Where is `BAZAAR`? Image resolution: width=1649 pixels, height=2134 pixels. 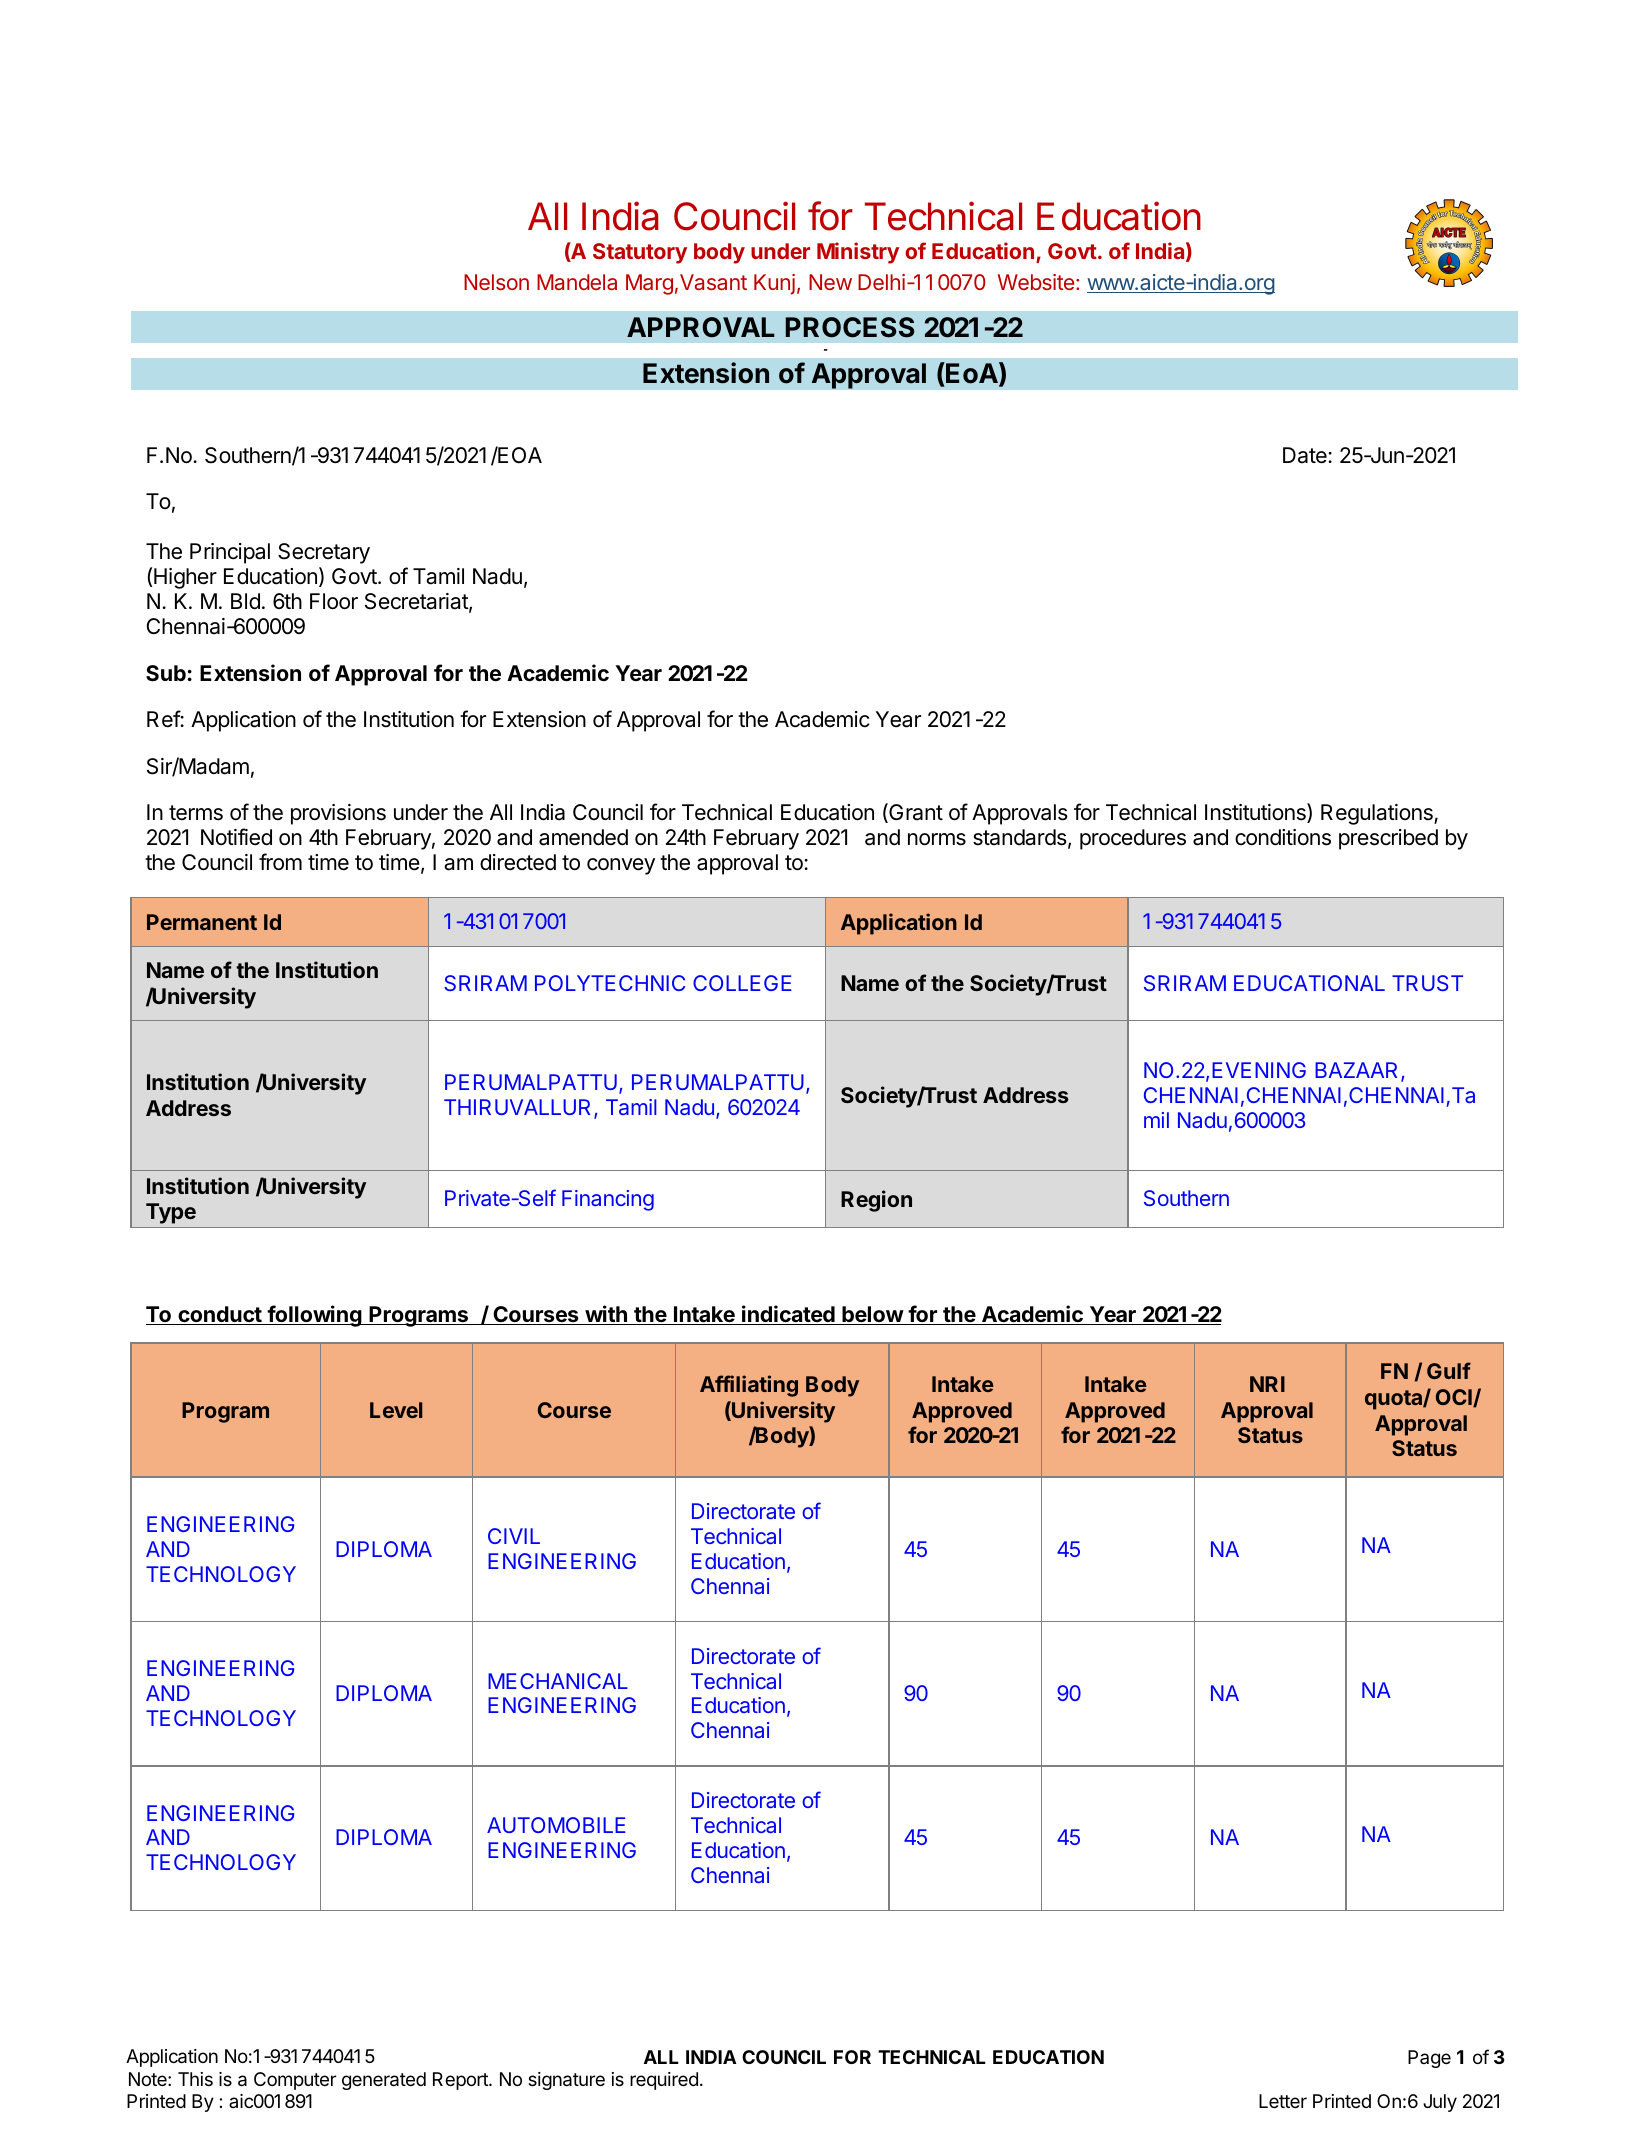 BAZAAR is located at coordinates (1358, 1071).
